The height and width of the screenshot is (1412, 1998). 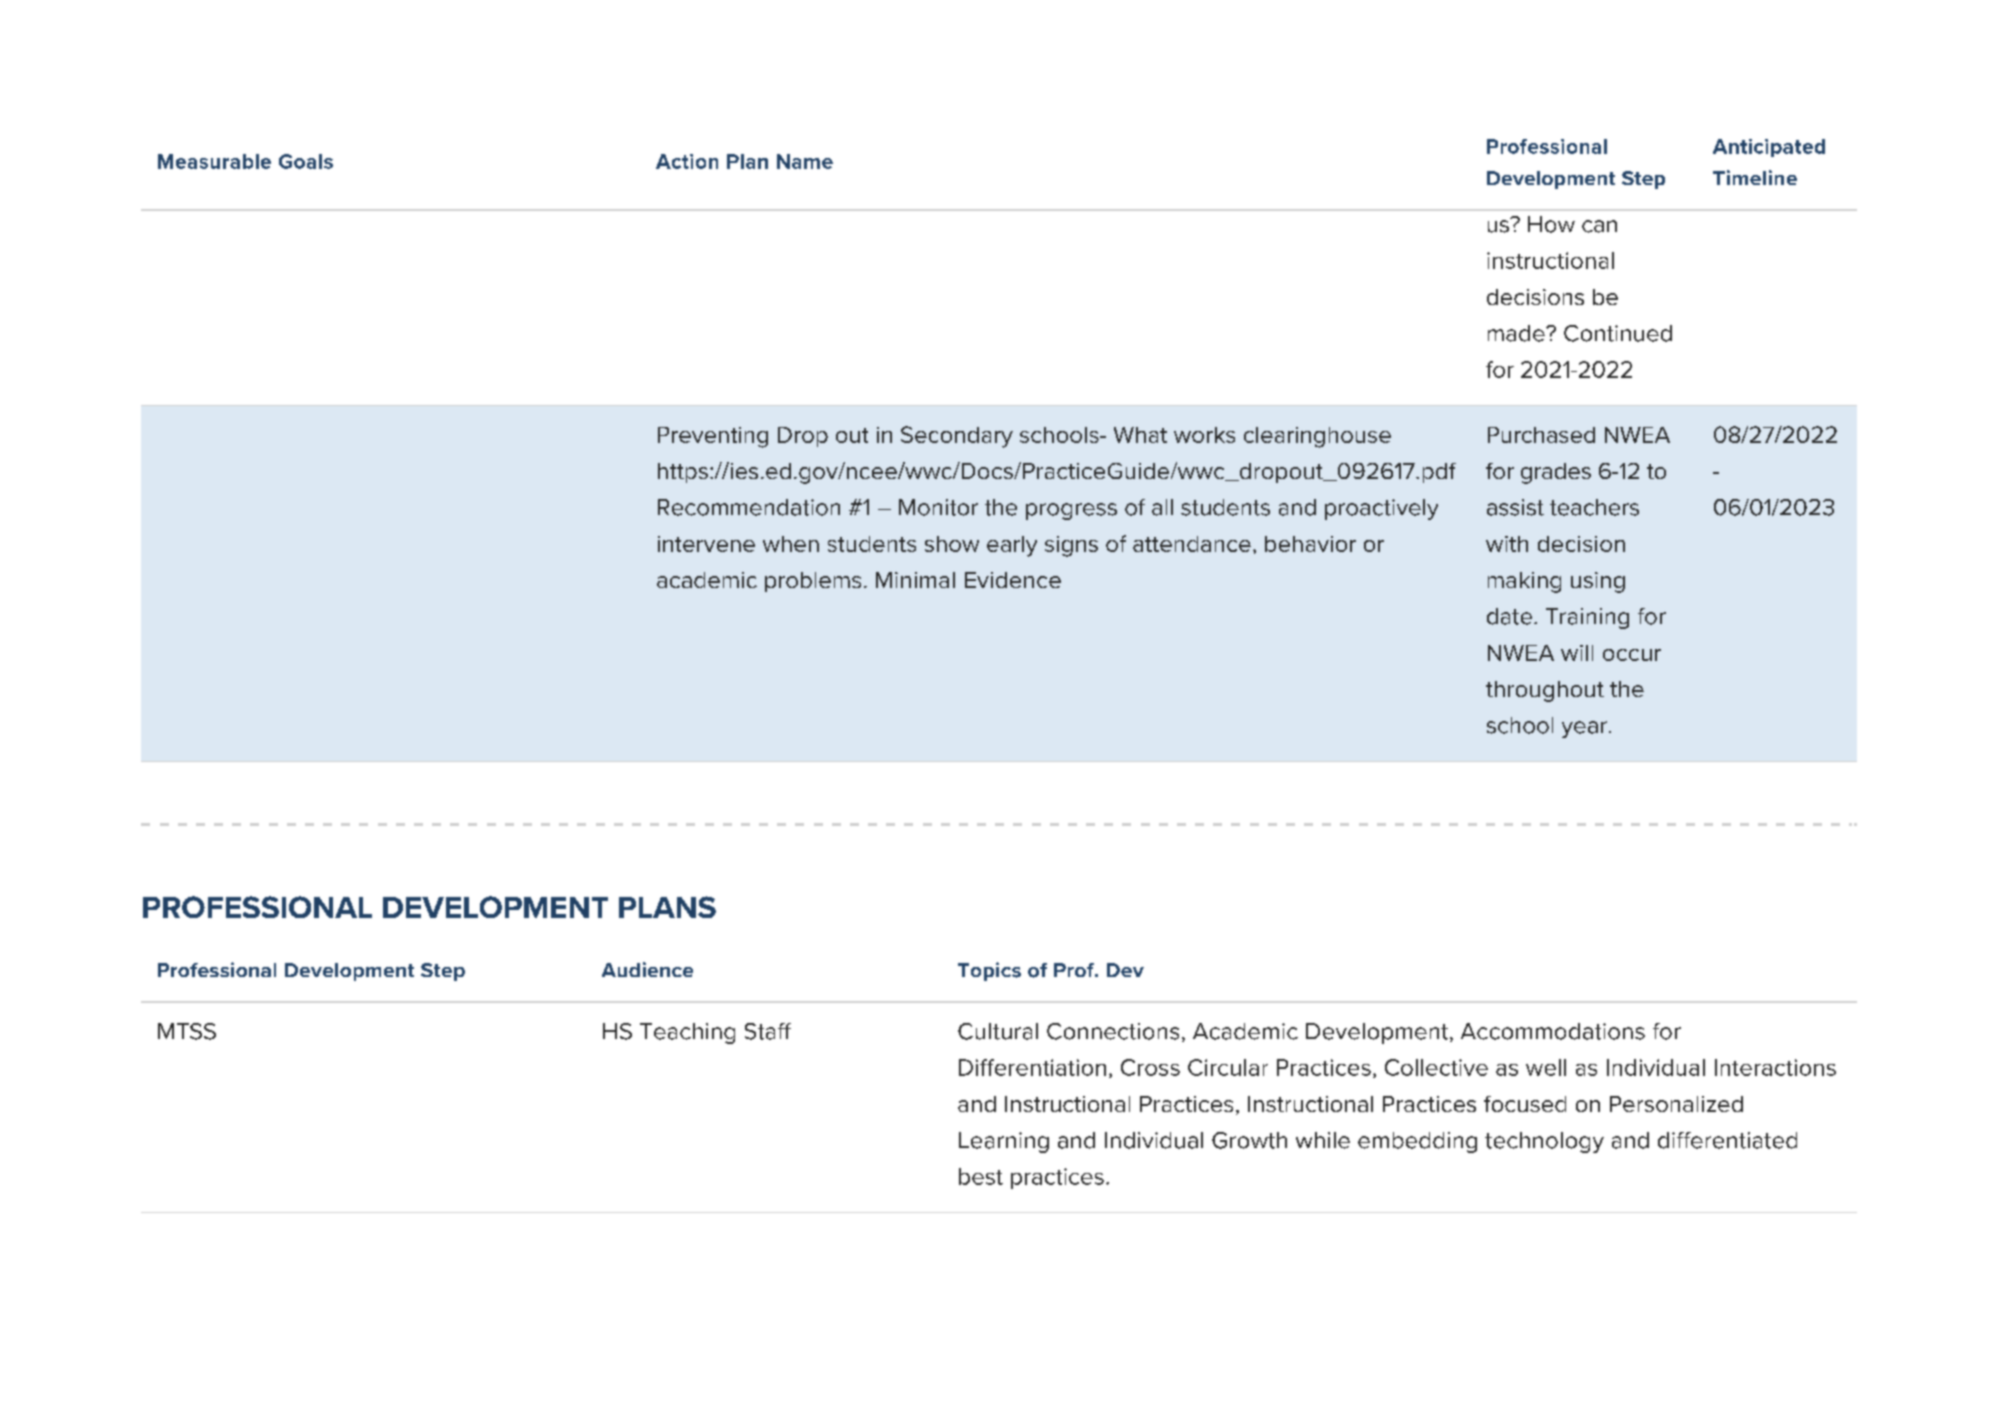 I want to click on Audience, so click(x=647, y=969).
